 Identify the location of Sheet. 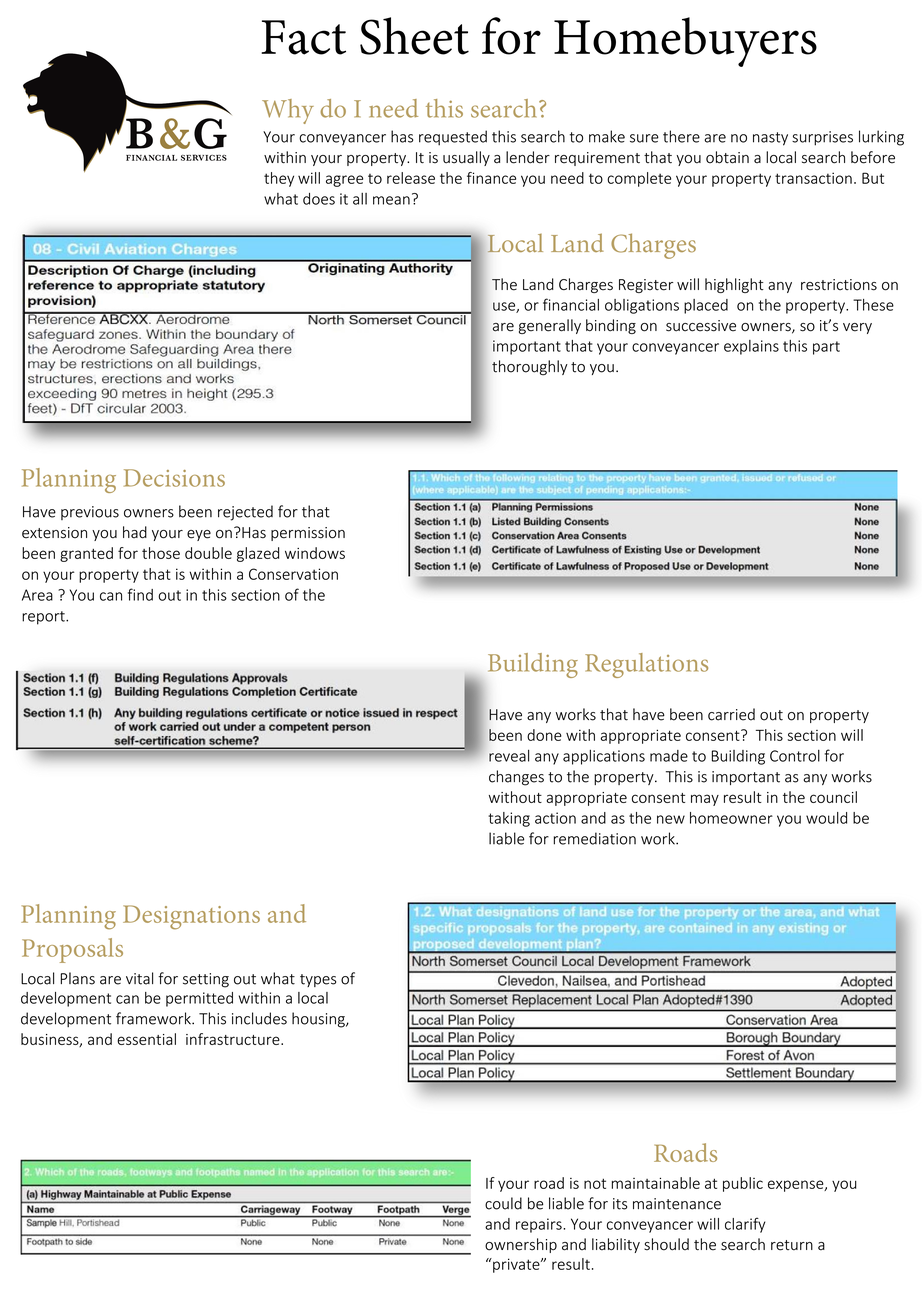
(414, 36).
